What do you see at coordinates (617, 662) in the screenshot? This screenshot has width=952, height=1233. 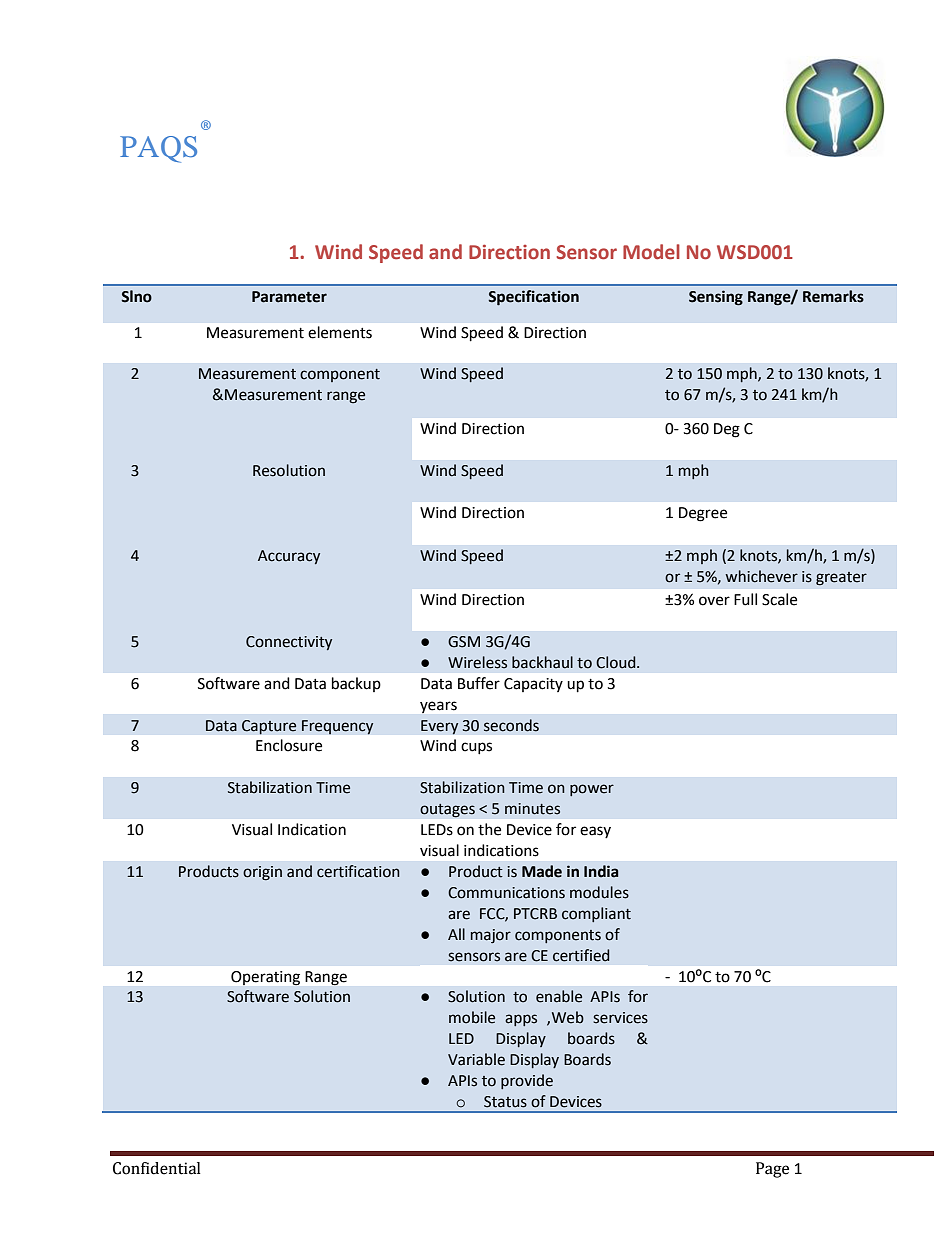 I see `Cloud` at bounding box center [617, 662].
